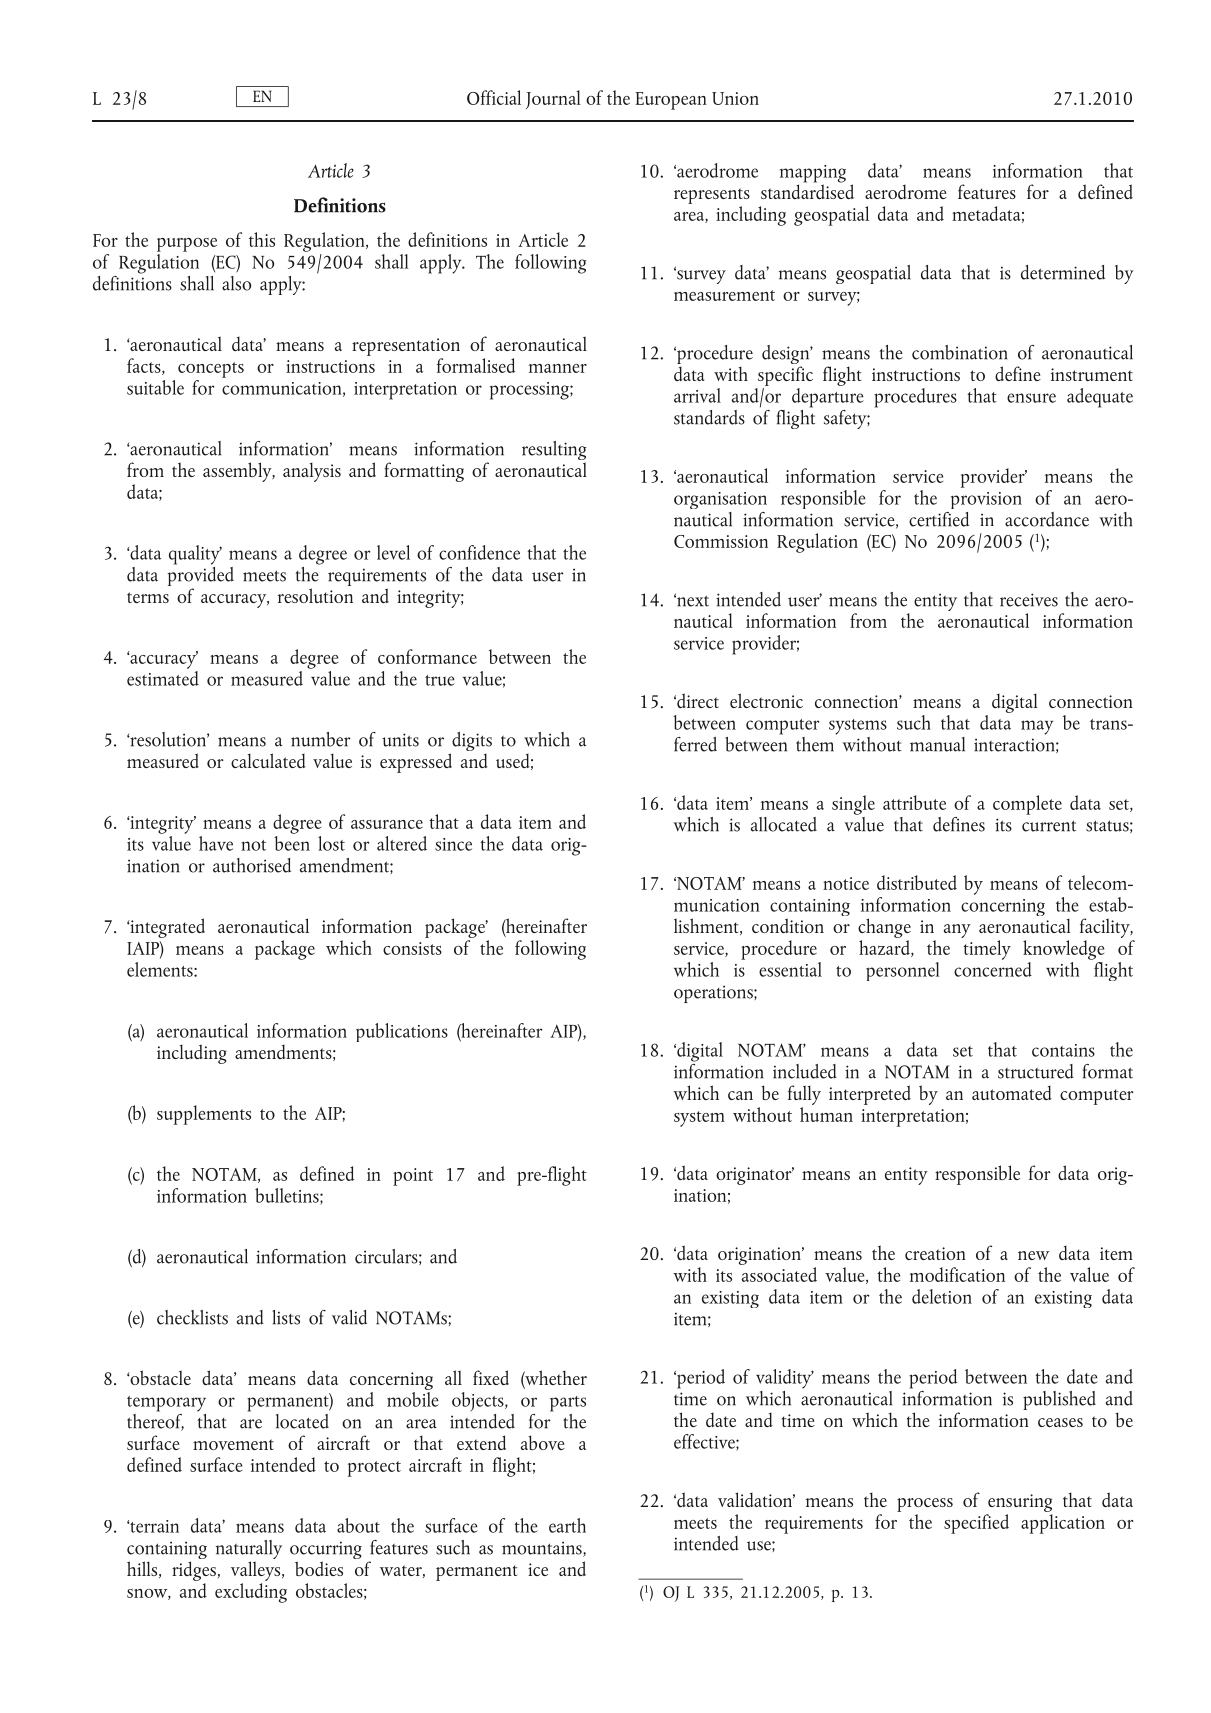 Image resolution: width=1211 pixels, height=1713 pixels. Describe the element at coordinates (1027, 805) in the page. I see `complete` at that location.
